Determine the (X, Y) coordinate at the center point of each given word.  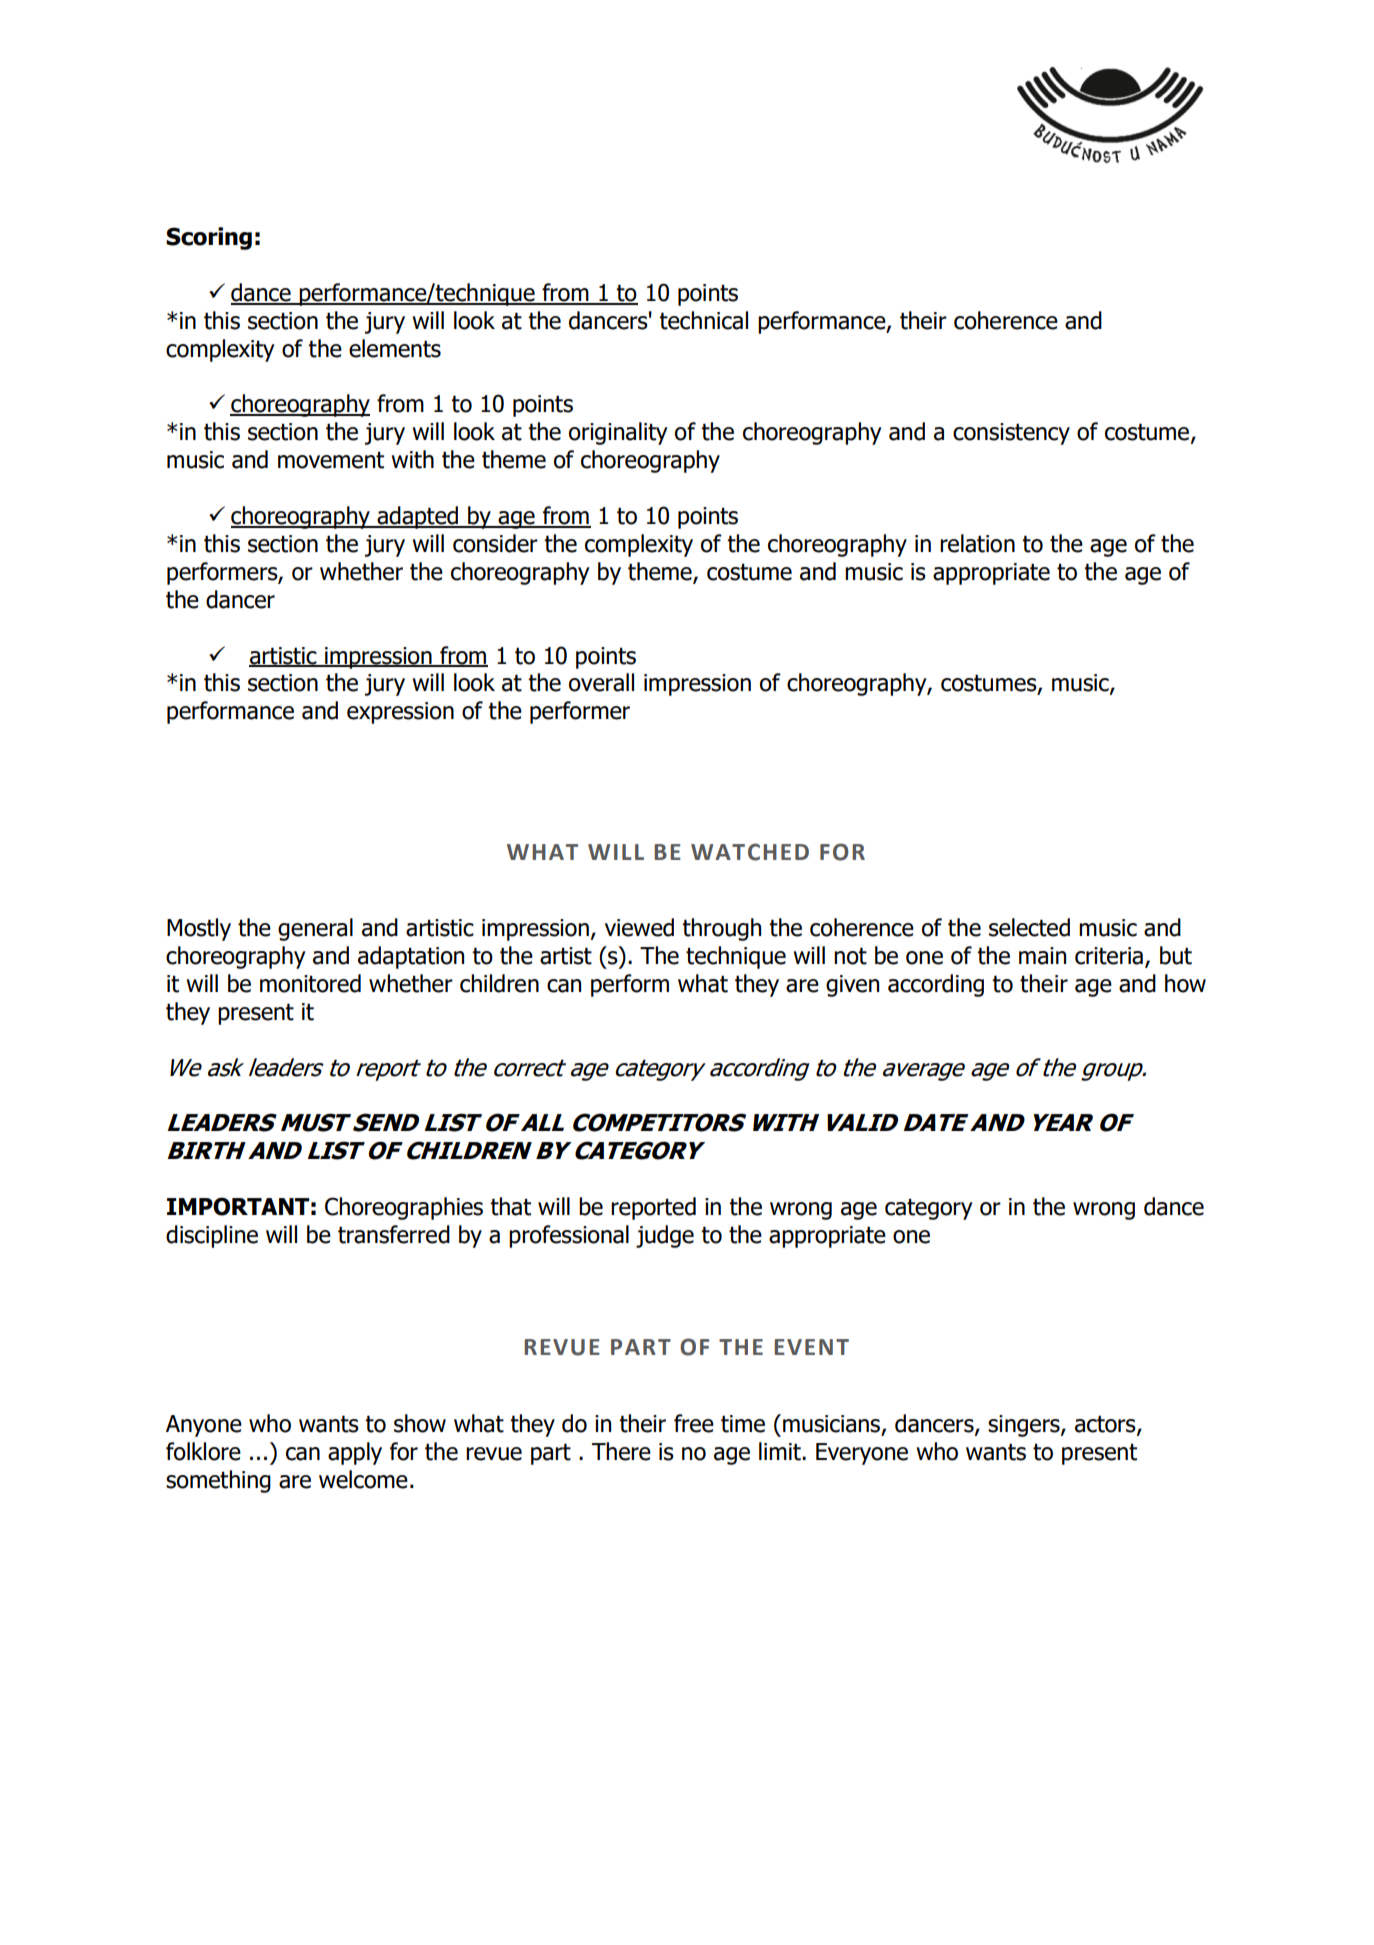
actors (1106, 1425)
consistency (1011, 434)
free (694, 1423)
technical (703, 320)
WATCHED (750, 852)
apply (355, 1453)
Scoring (209, 238)
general (315, 929)
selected (1029, 927)
